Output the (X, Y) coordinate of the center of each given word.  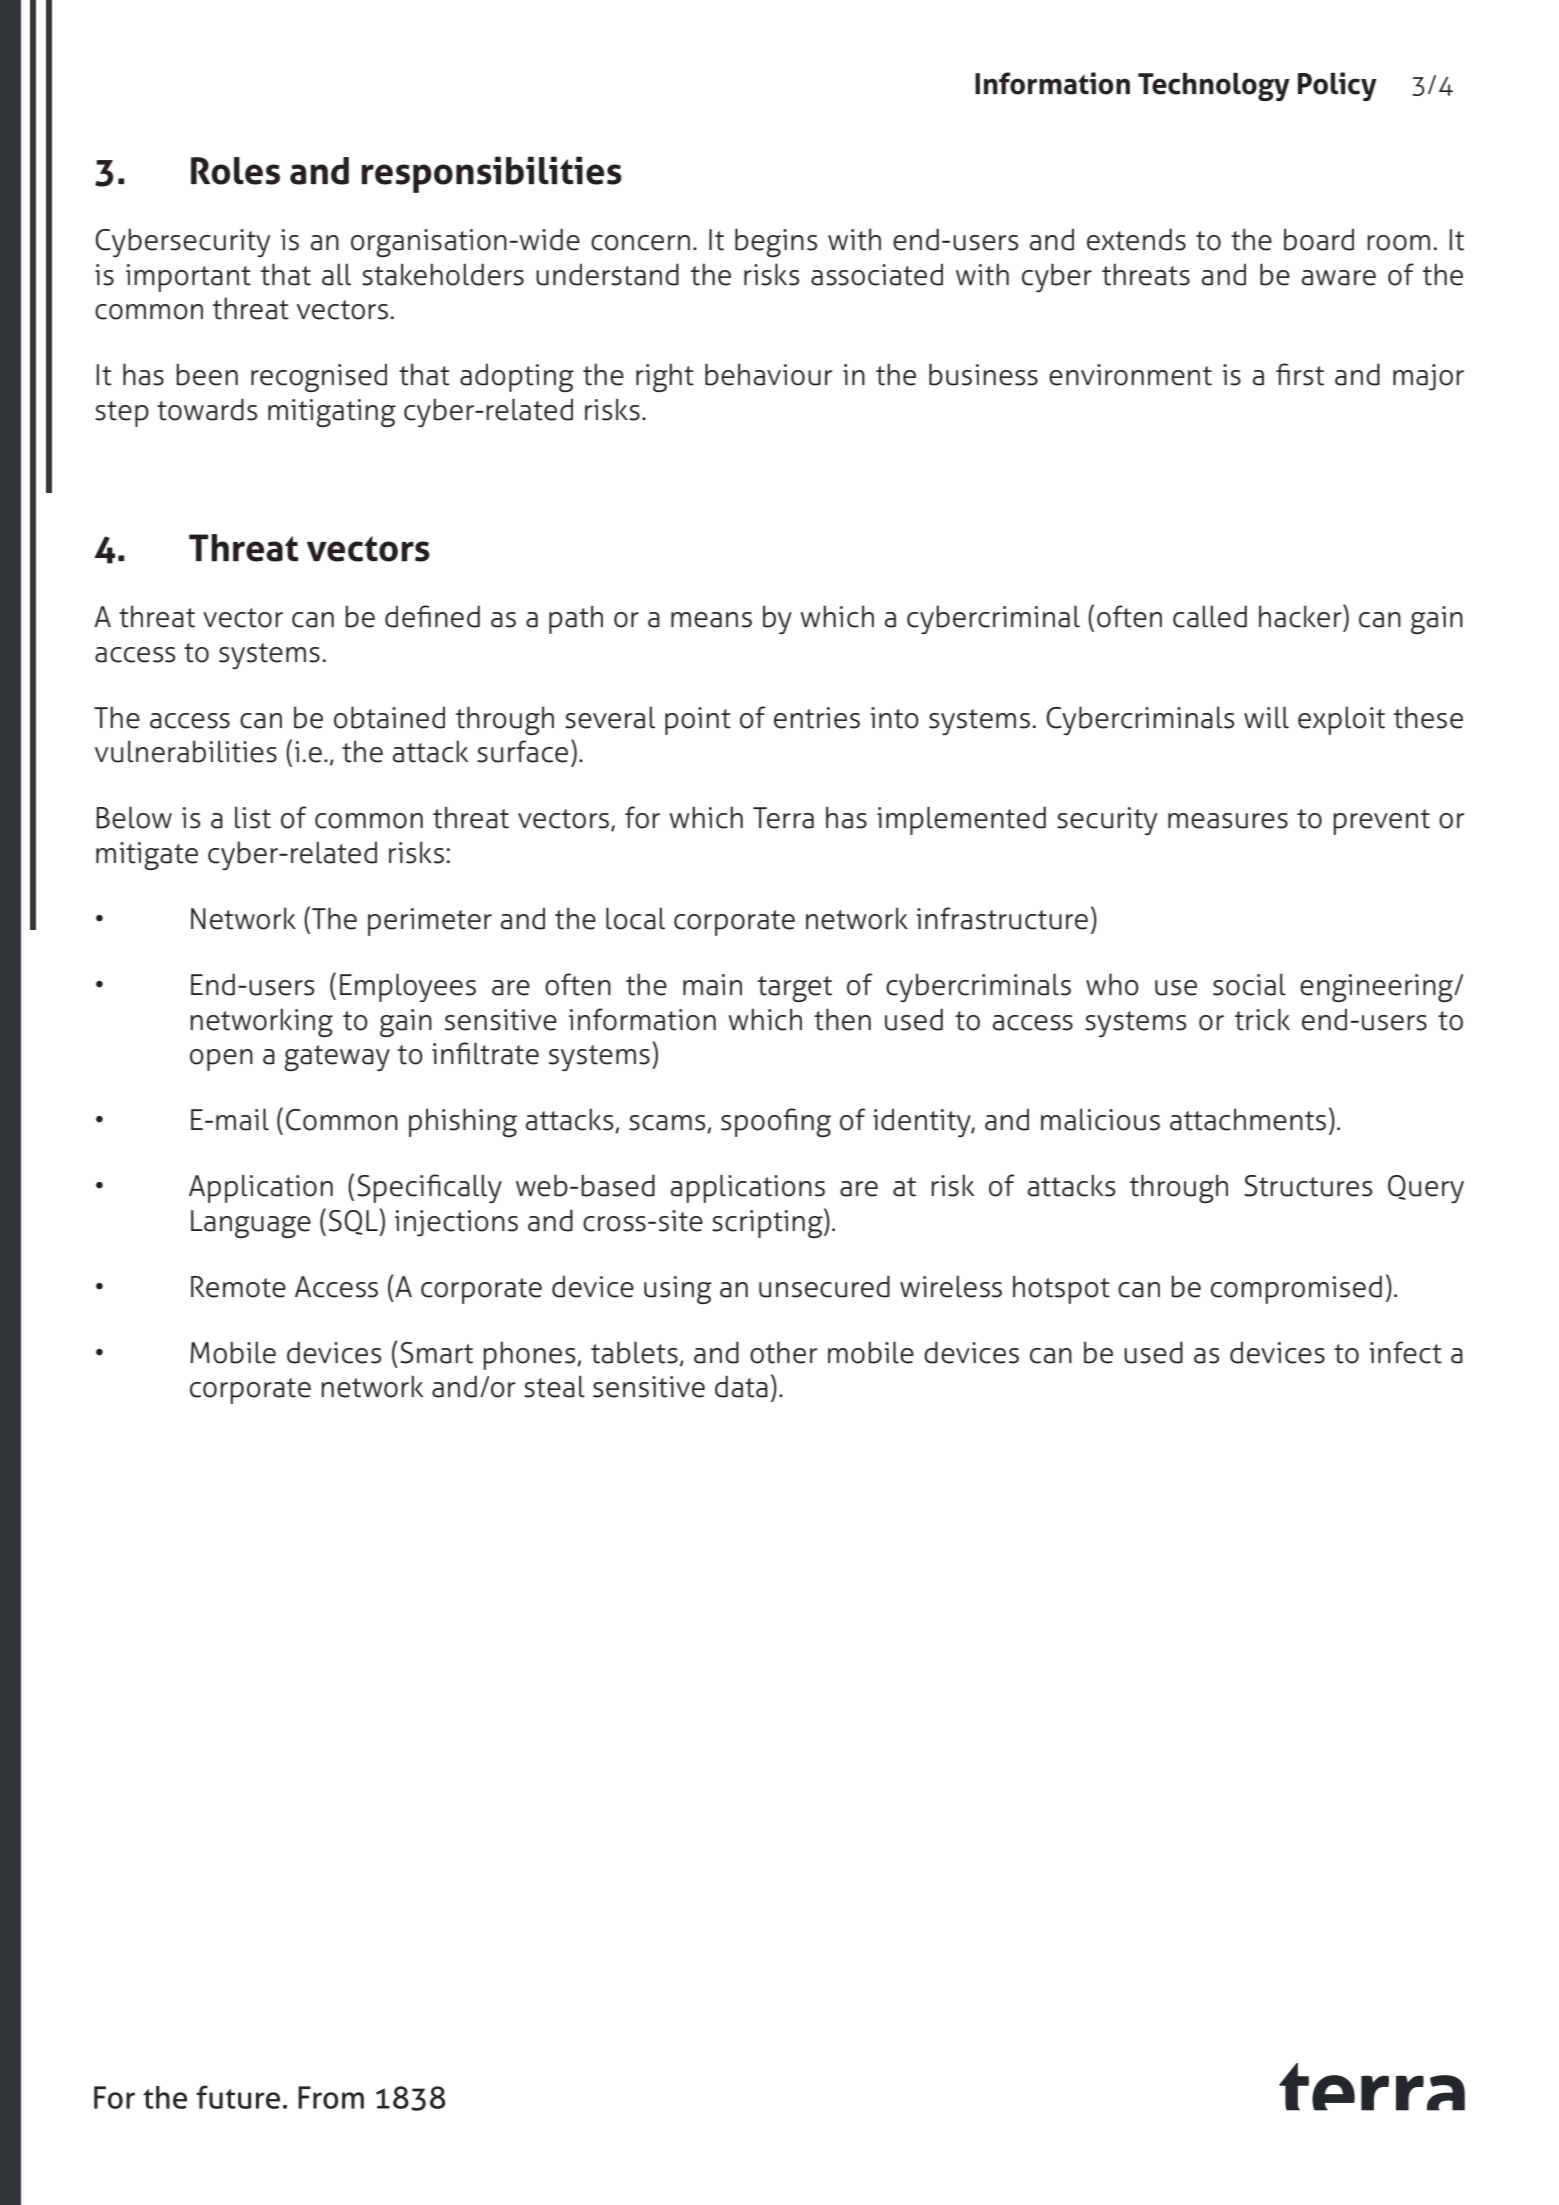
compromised (1296, 1289)
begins (776, 242)
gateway (337, 1058)
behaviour (769, 374)
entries (817, 718)
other (784, 1352)
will (1266, 717)
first (1300, 374)
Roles (235, 171)
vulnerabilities (186, 751)
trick (1262, 1019)
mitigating (332, 413)
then (842, 1019)
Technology (1214, 86)
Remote (238, 1287)
